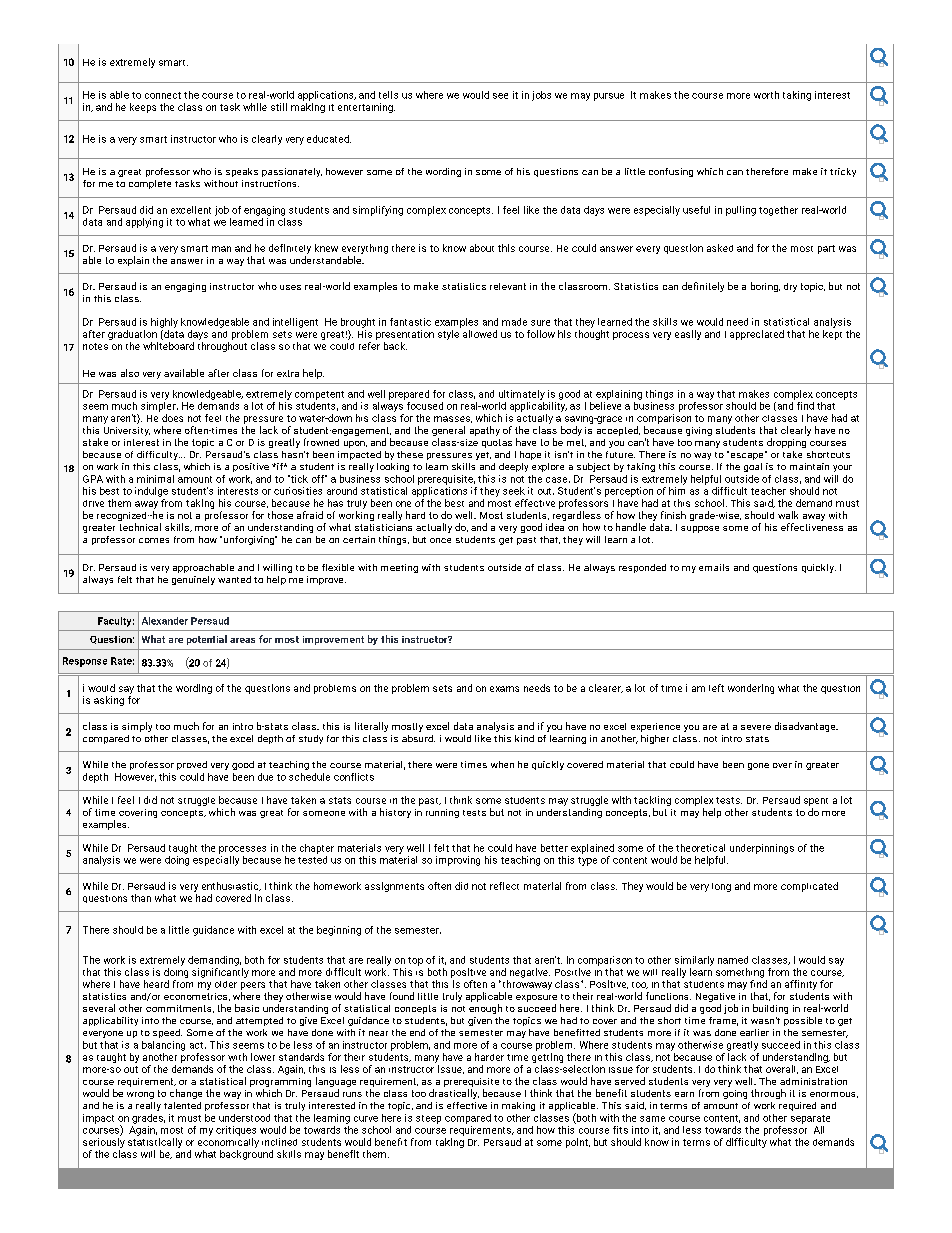  Describe the element at coordinates (735, 1094) in the screenshot. I see `going` at that location.
